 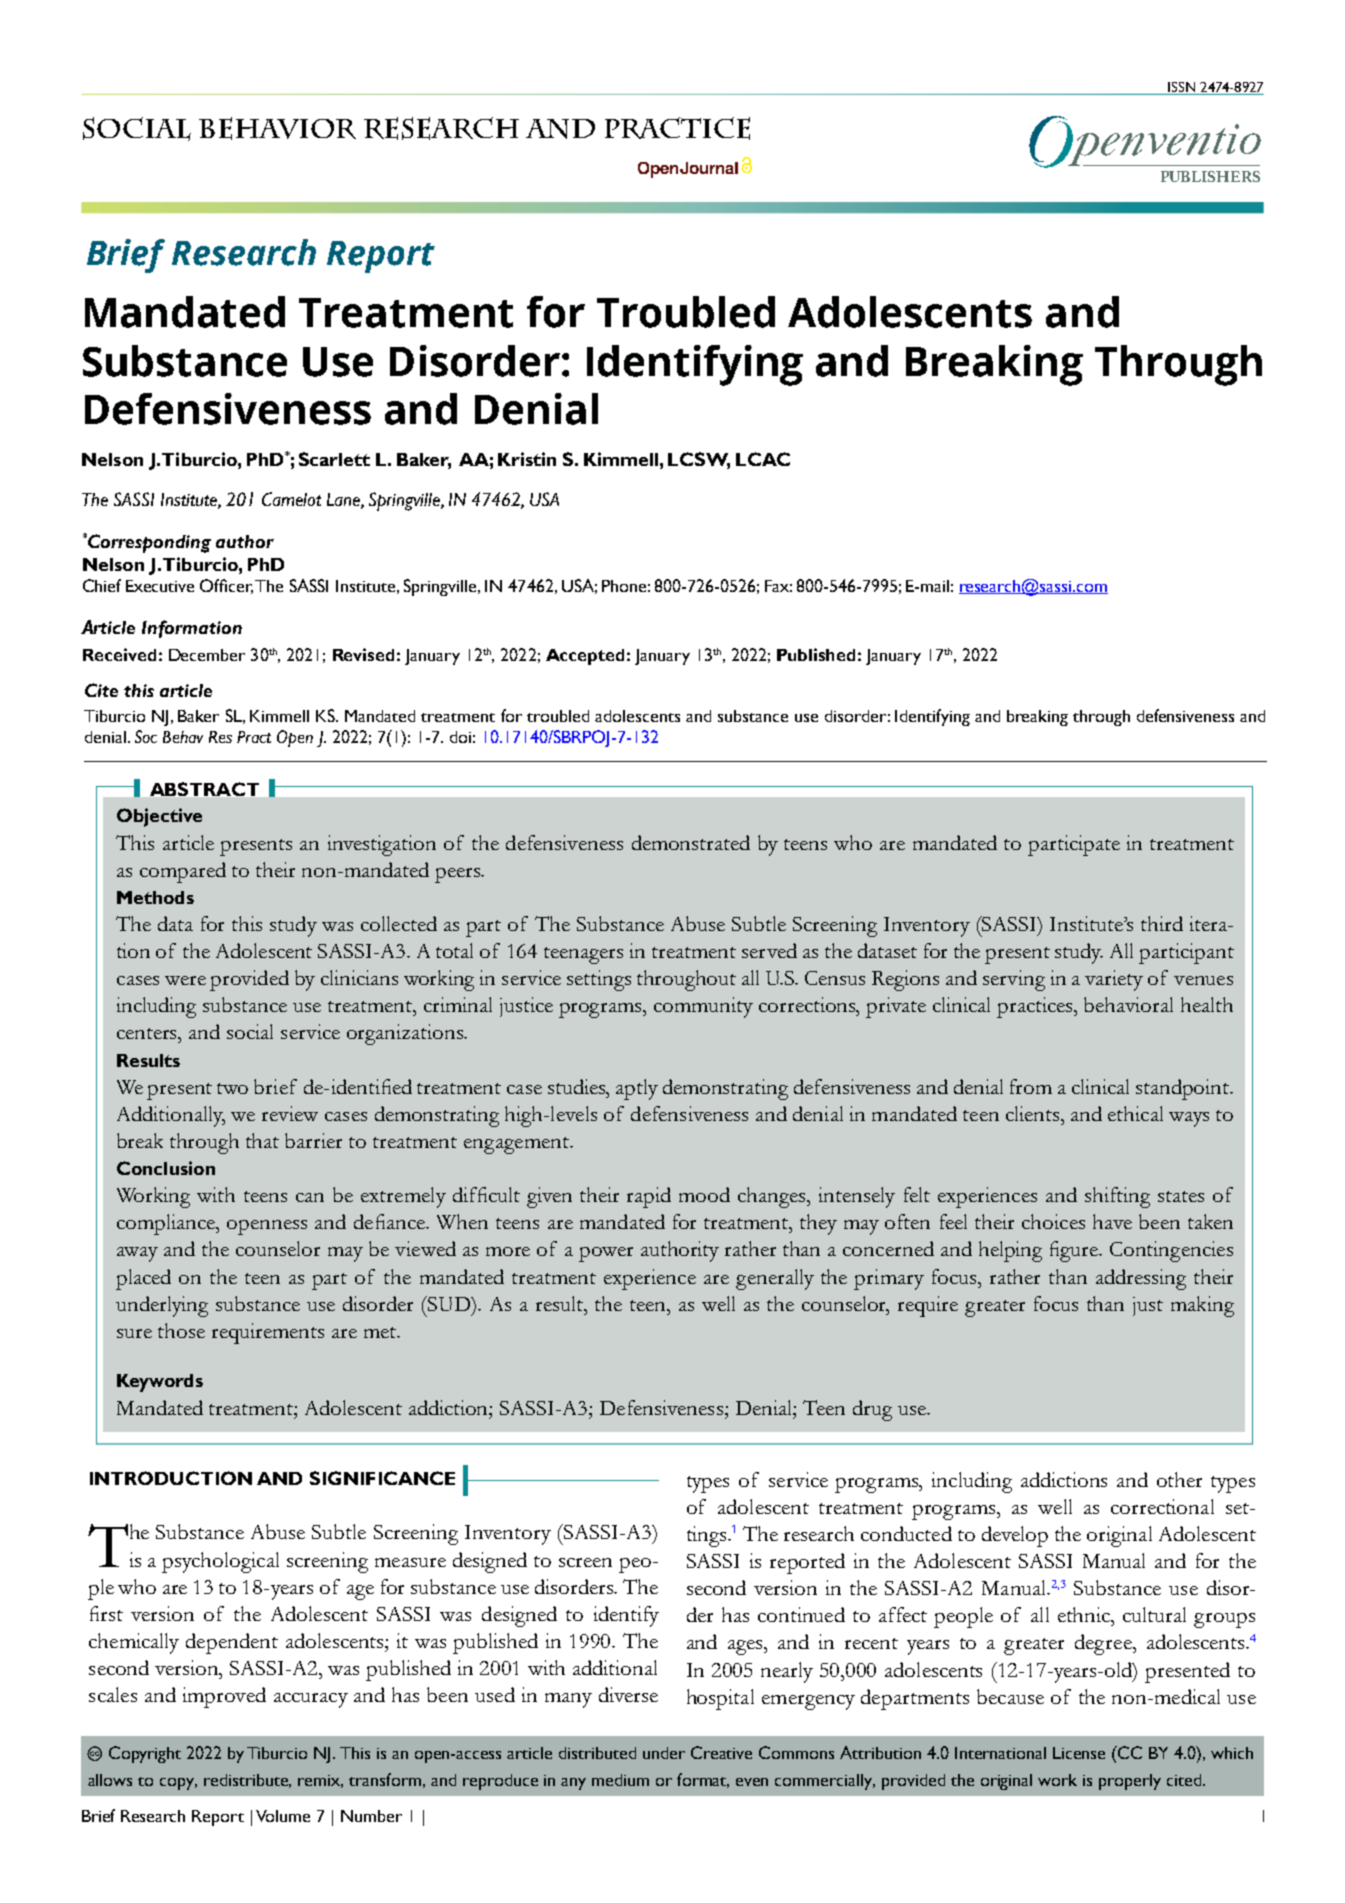 I want to click on power, so click(x=606, y=1254).
